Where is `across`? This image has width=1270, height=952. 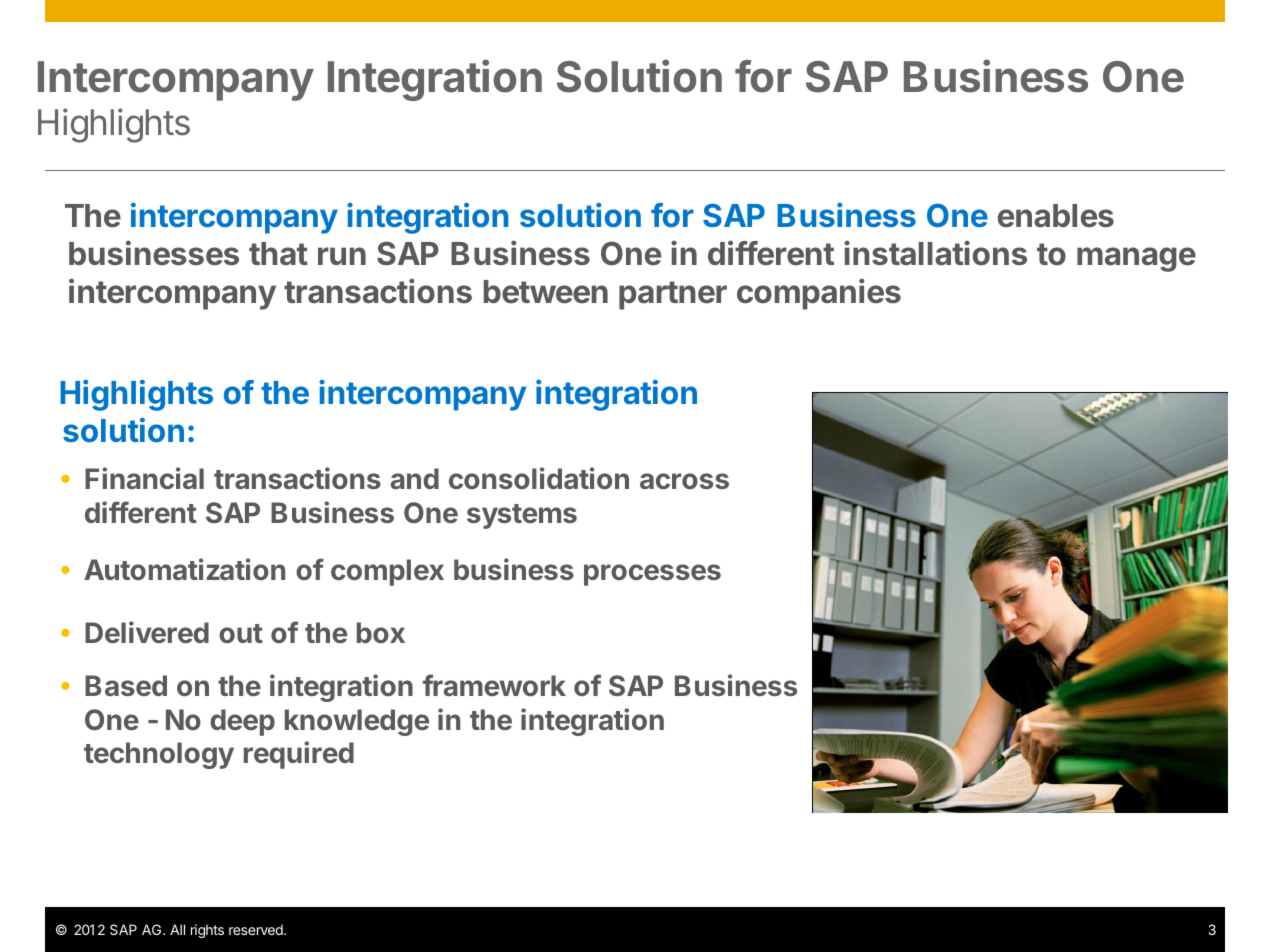 across is located at coordinates (684, 481).
